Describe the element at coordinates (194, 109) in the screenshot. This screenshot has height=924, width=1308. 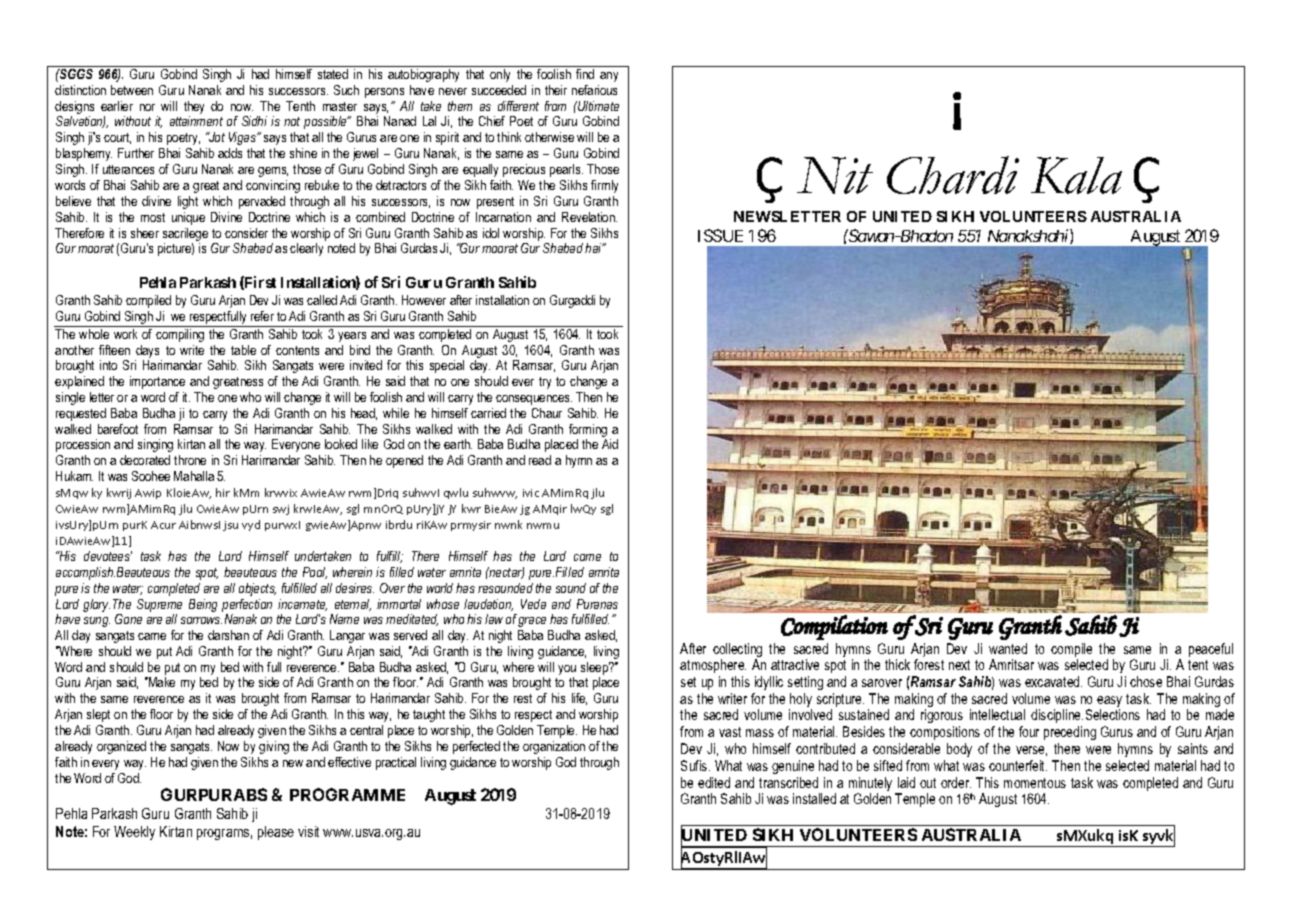
I see `they` at that location.
